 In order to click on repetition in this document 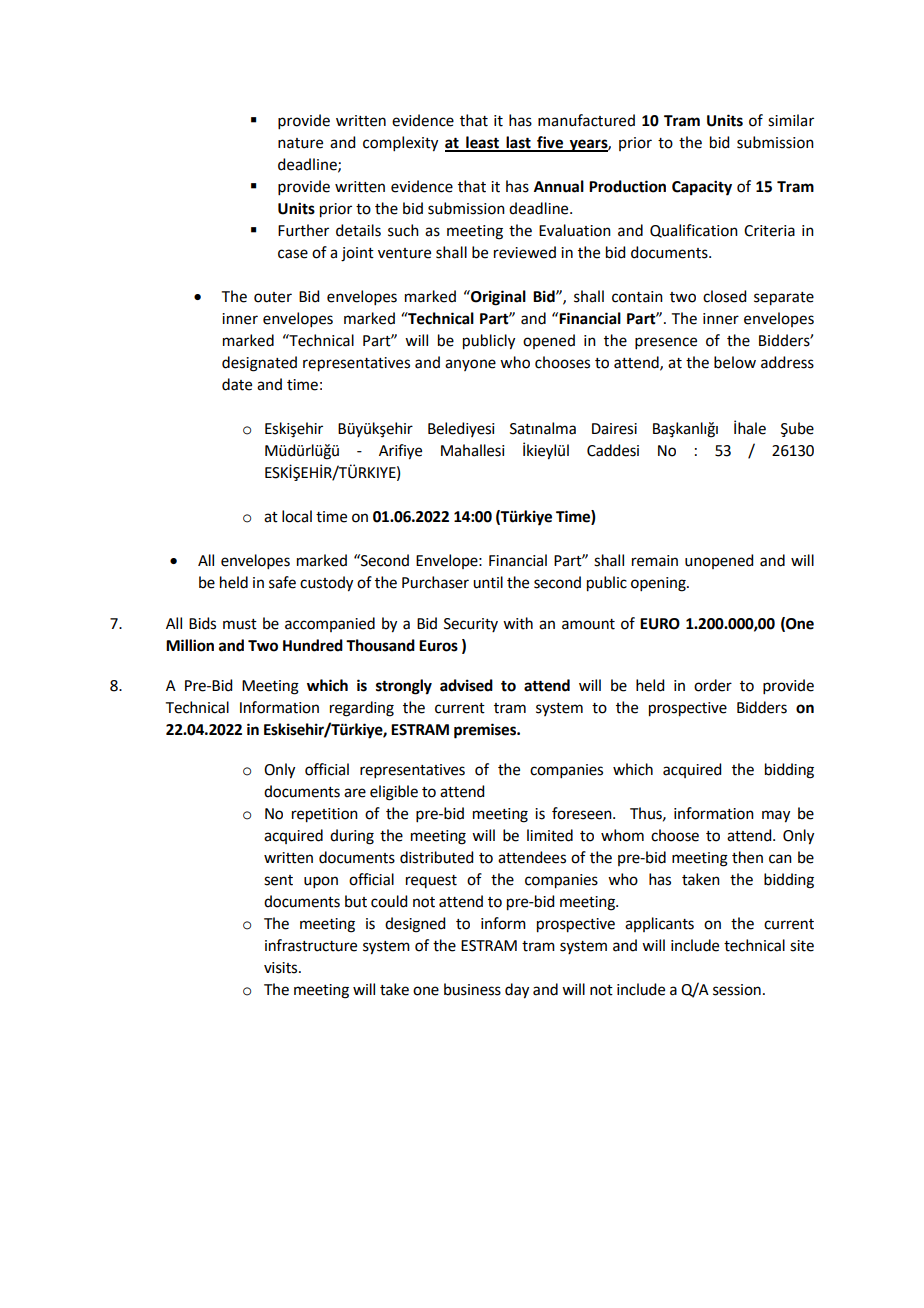, I will do `click(325, 815)`.
